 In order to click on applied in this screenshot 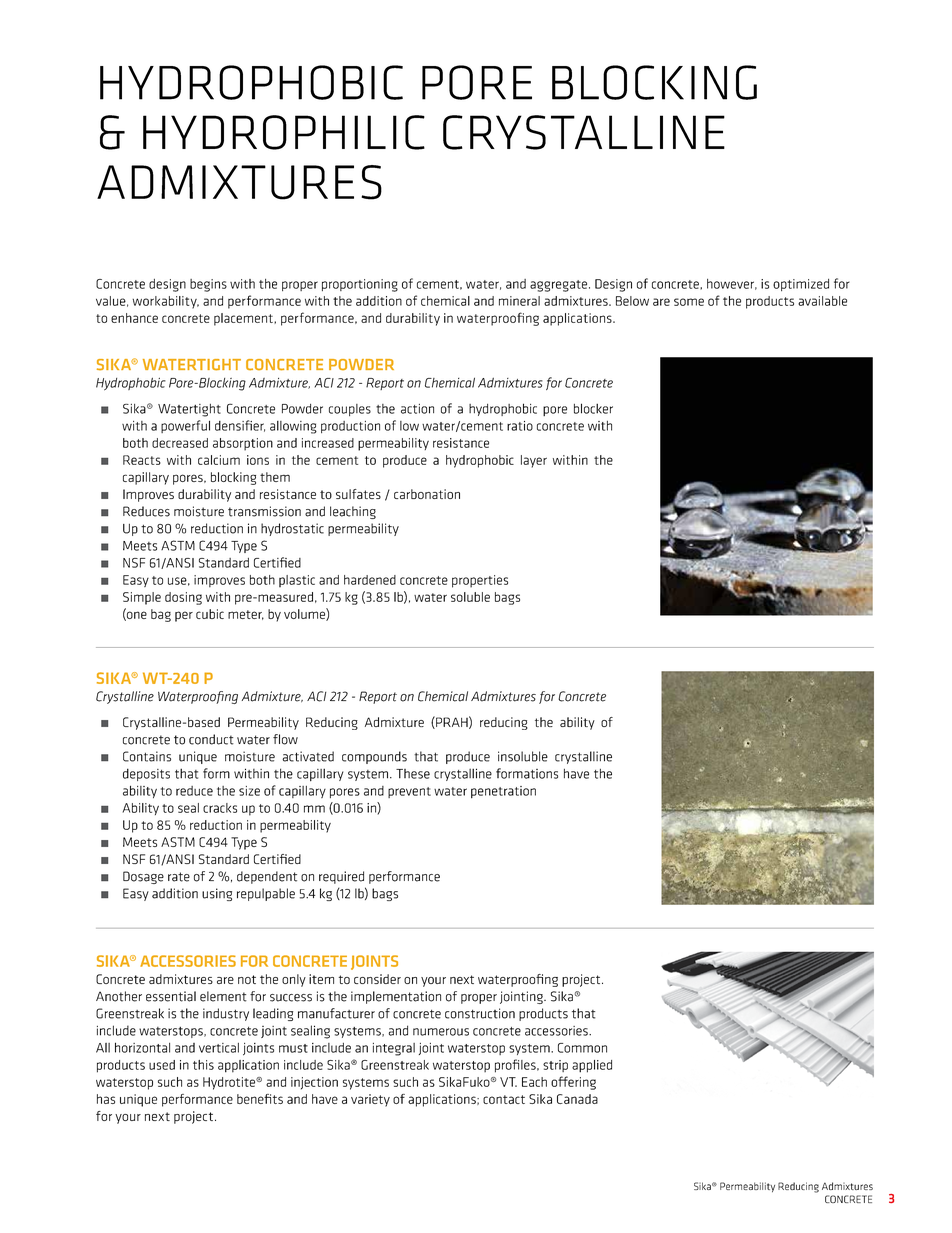, I will do `click(592, 1066)`.
